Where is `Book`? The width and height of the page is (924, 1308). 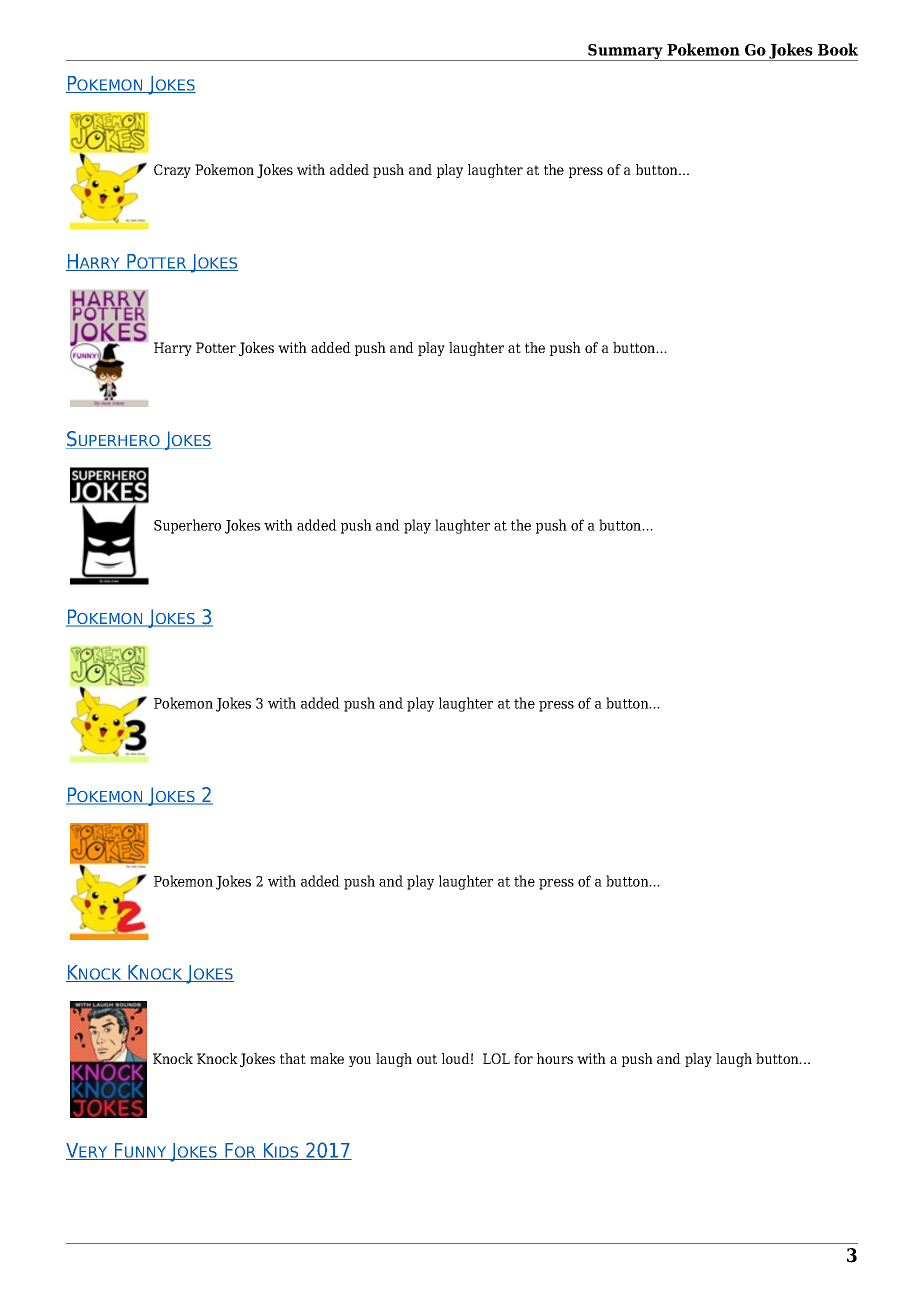
Book is located at coordinates (838, 49).
